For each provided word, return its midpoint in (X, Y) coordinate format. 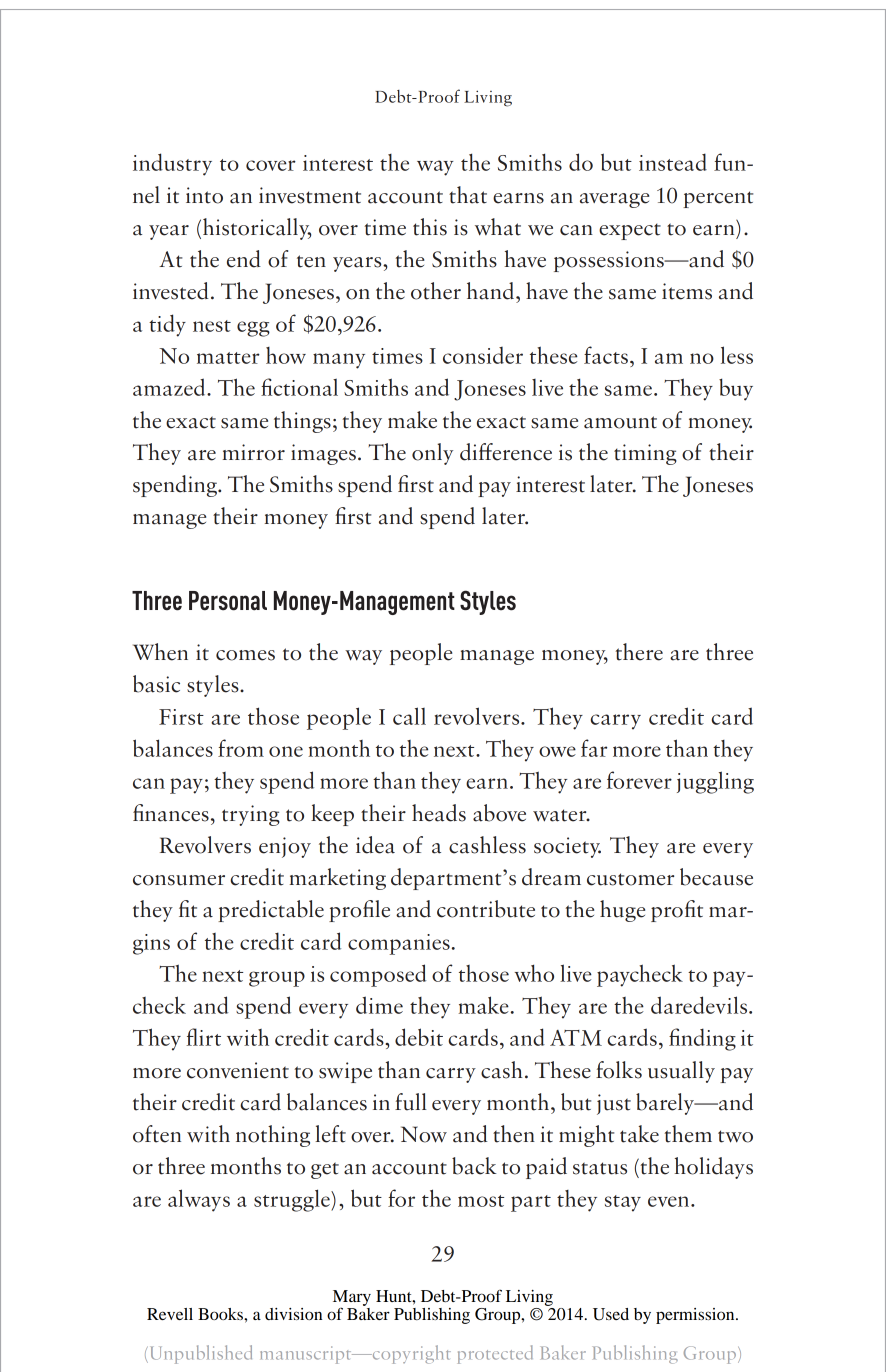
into (204, 195)
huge (622, 911)
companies (399, 944)
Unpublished (199, 1354)
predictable (271, 911)
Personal (228, 601)
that (468, 195)
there (639, 652)
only (432, 454)
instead (673, 162)
